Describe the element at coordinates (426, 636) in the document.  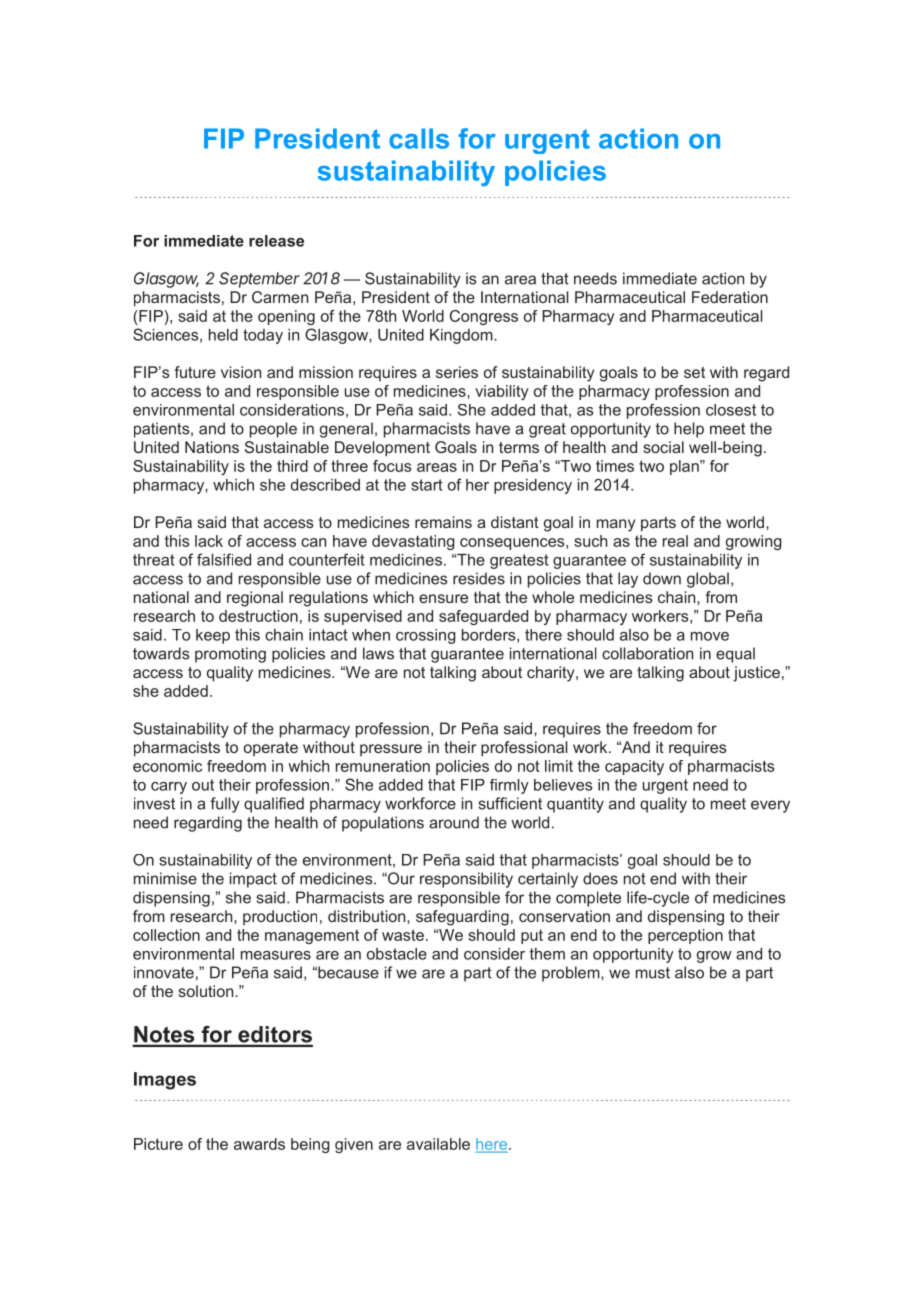
I see `crossing` at that location.
